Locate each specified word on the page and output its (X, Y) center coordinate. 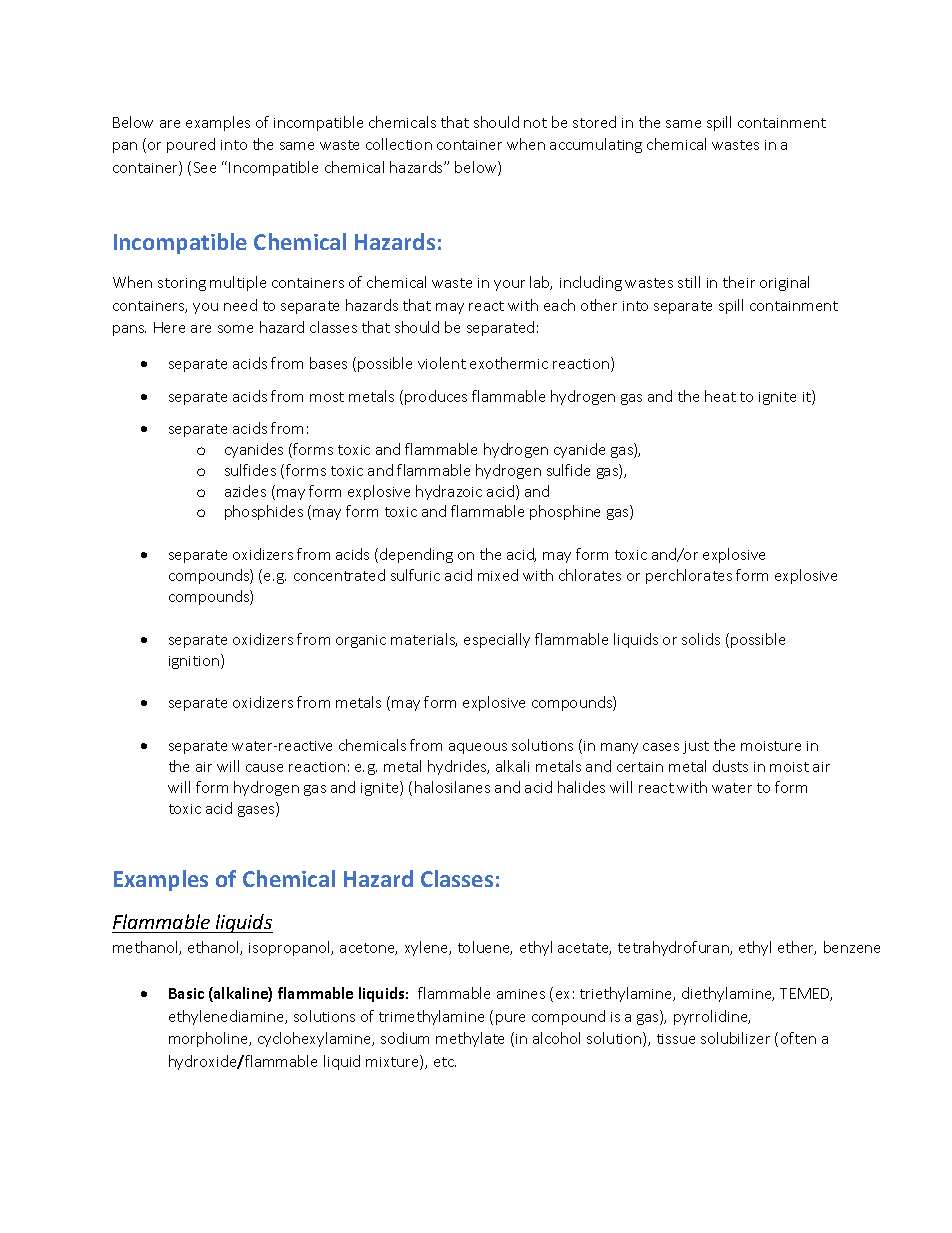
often (798, 1038)
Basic (186, 993)
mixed (498, 575)
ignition (195, 661)
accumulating (596, 145)
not (535, 123)
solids (701, 639)
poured (191, 145)
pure (510, 1019)
